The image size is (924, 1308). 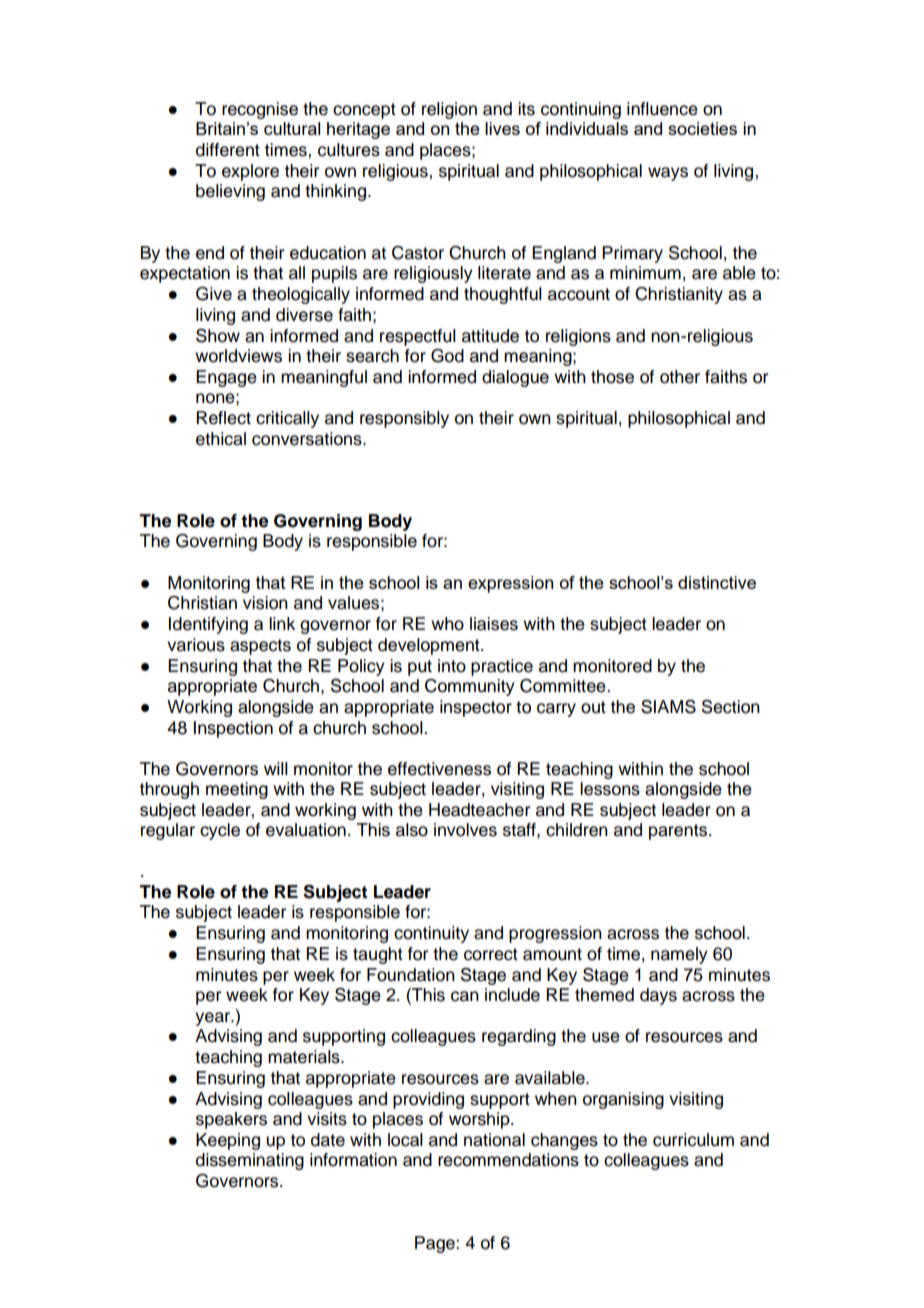 I want to click on disseminating, so click(x=250, y=1161).
